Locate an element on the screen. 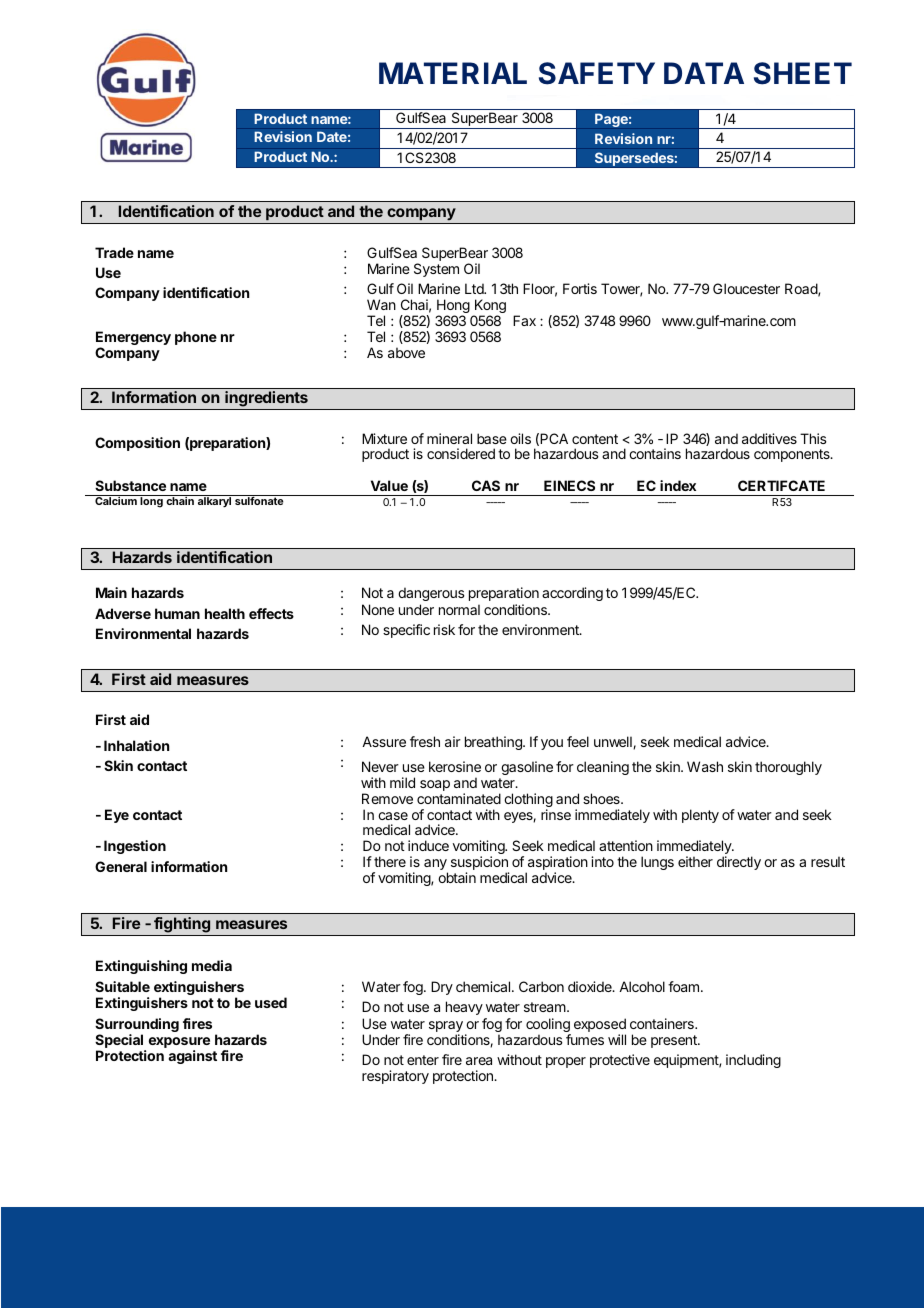  Ltd is located at coordinates (475, 288).
